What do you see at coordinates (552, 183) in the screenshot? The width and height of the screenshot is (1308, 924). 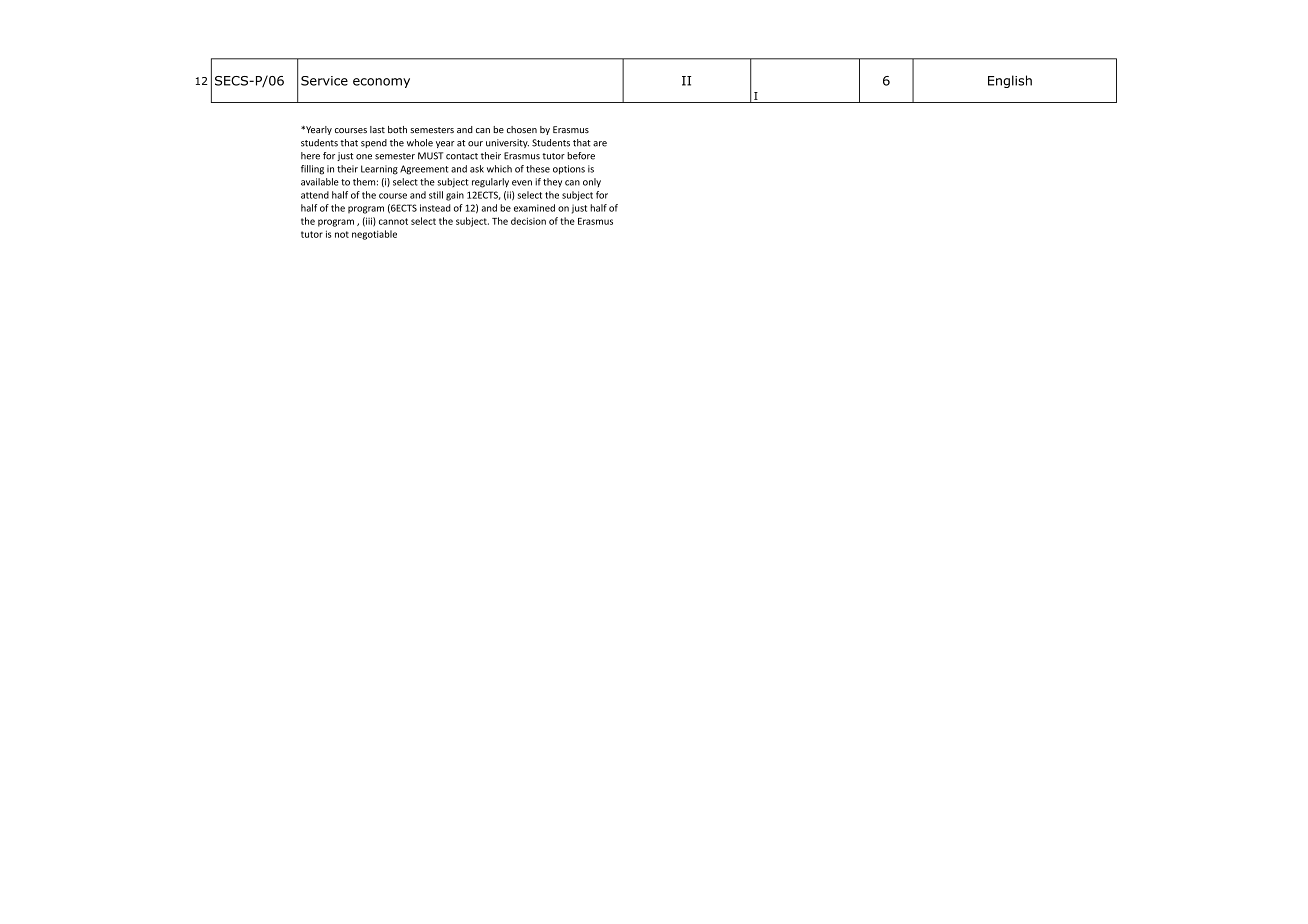 I see `they` at bounding box center [552, 183].
